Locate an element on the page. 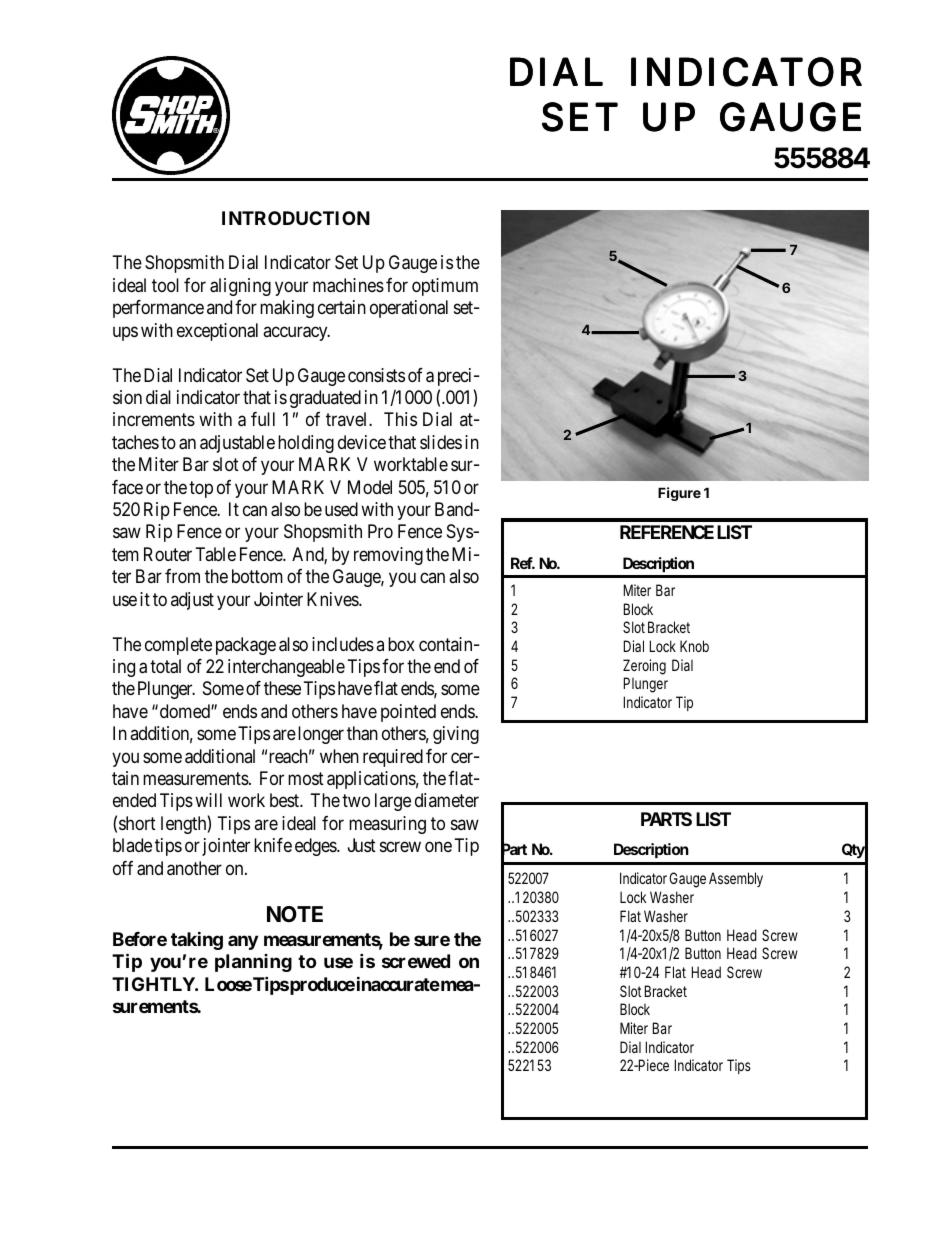  tool is located at coordinates (165, 285).
